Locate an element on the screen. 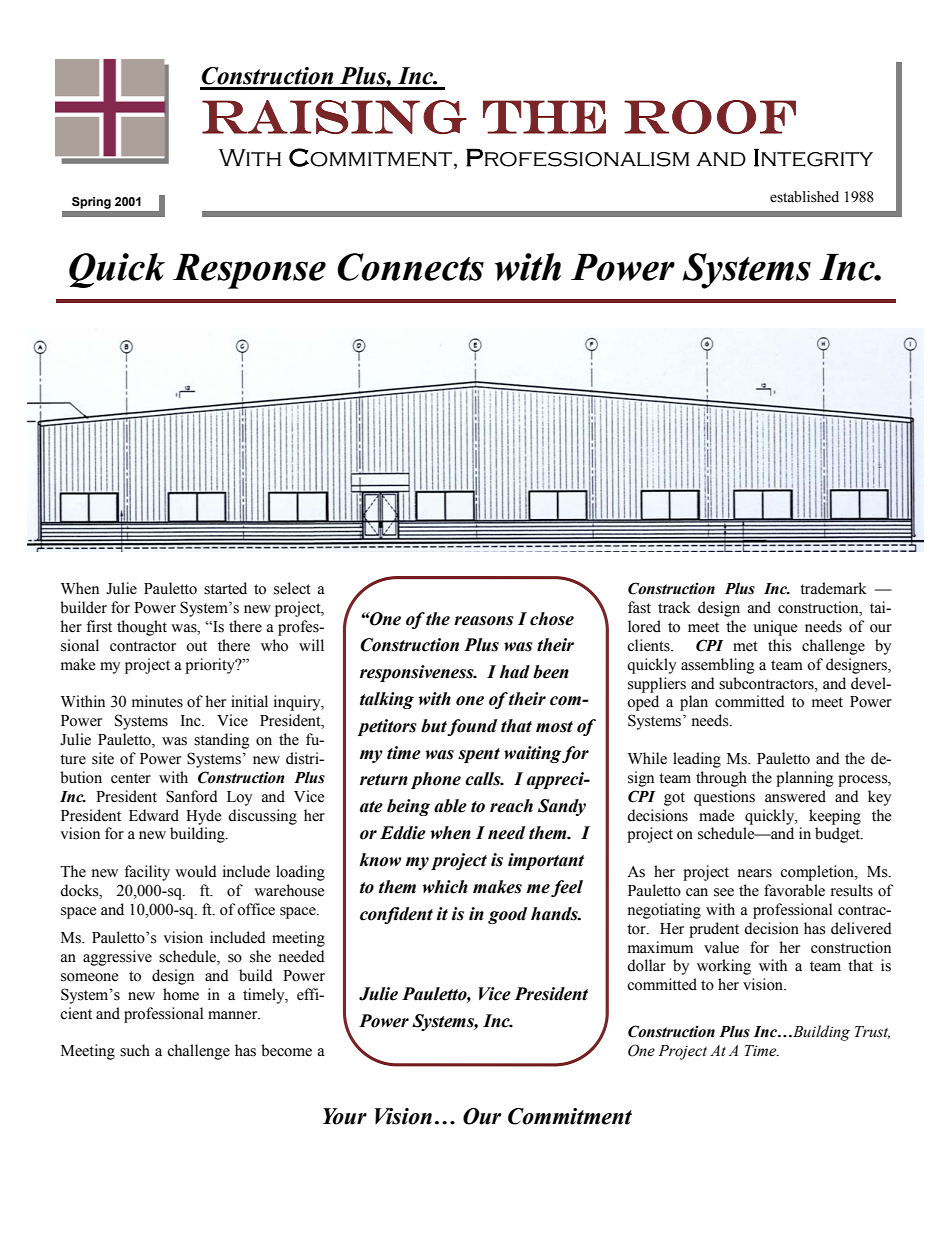  thought is located at coordinates (142, 628).
